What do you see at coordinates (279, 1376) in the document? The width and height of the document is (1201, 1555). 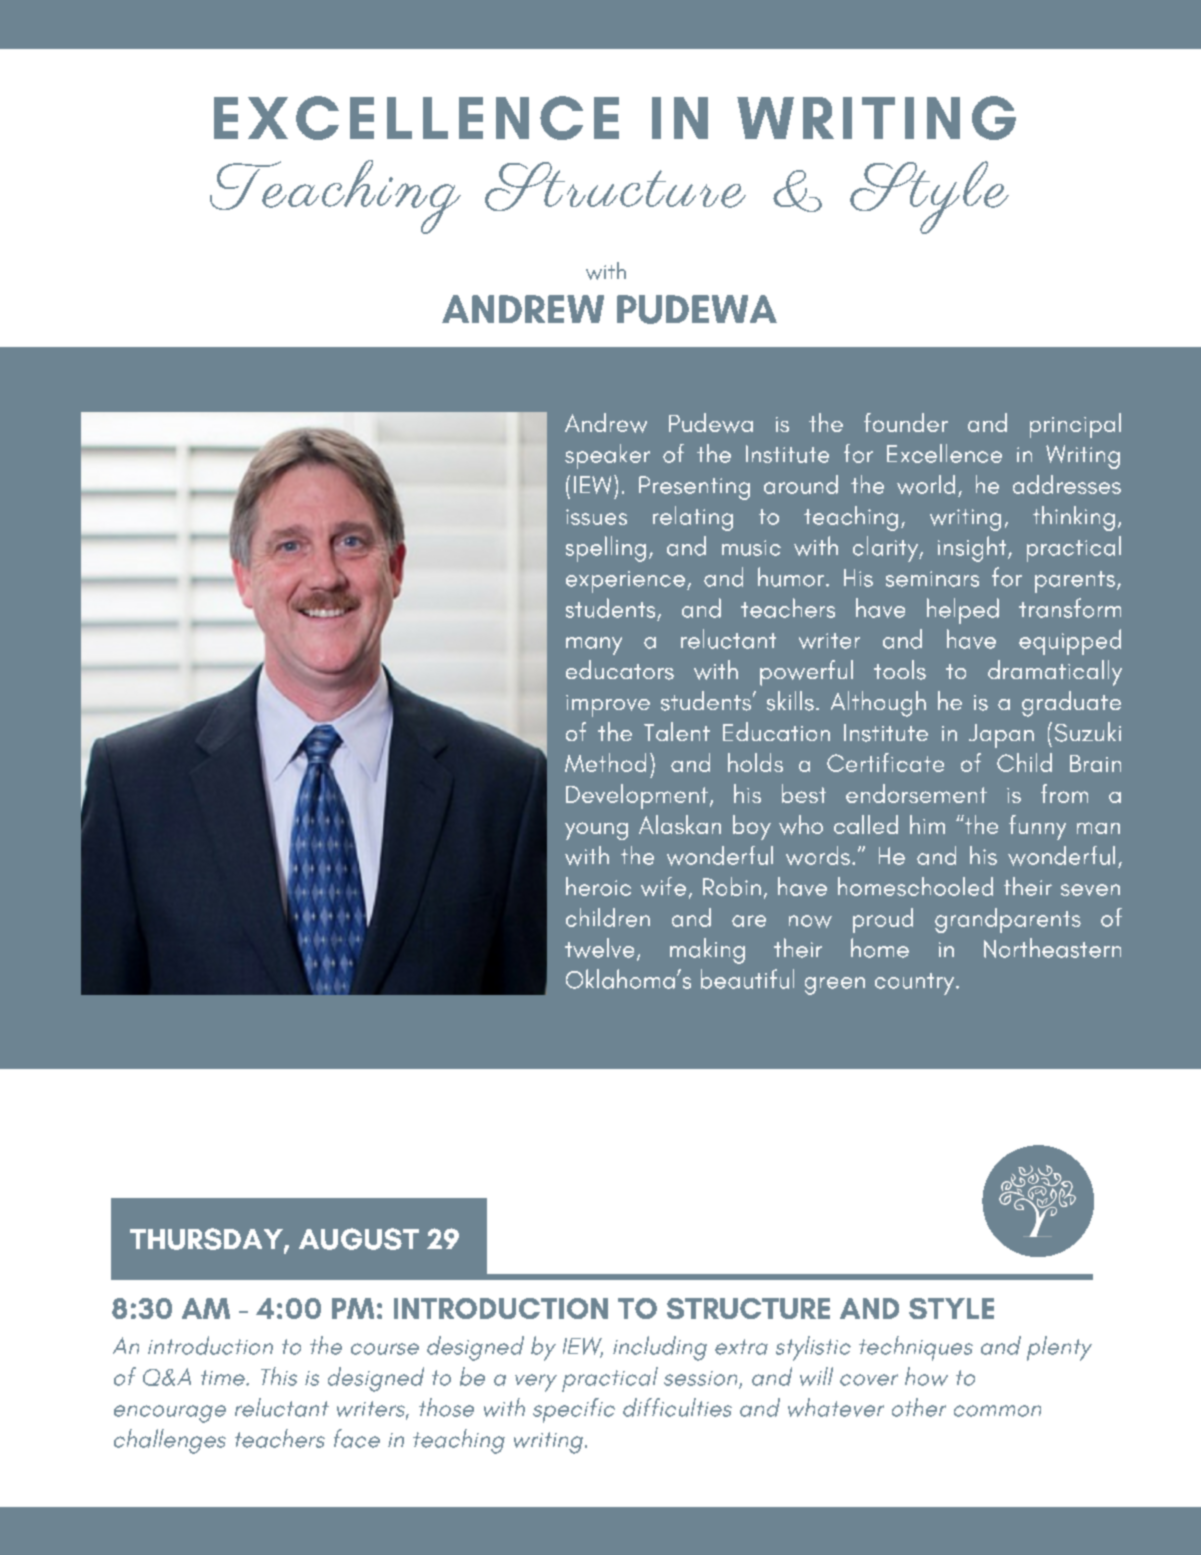 I see `This` at bounding box center [279, 1376].
